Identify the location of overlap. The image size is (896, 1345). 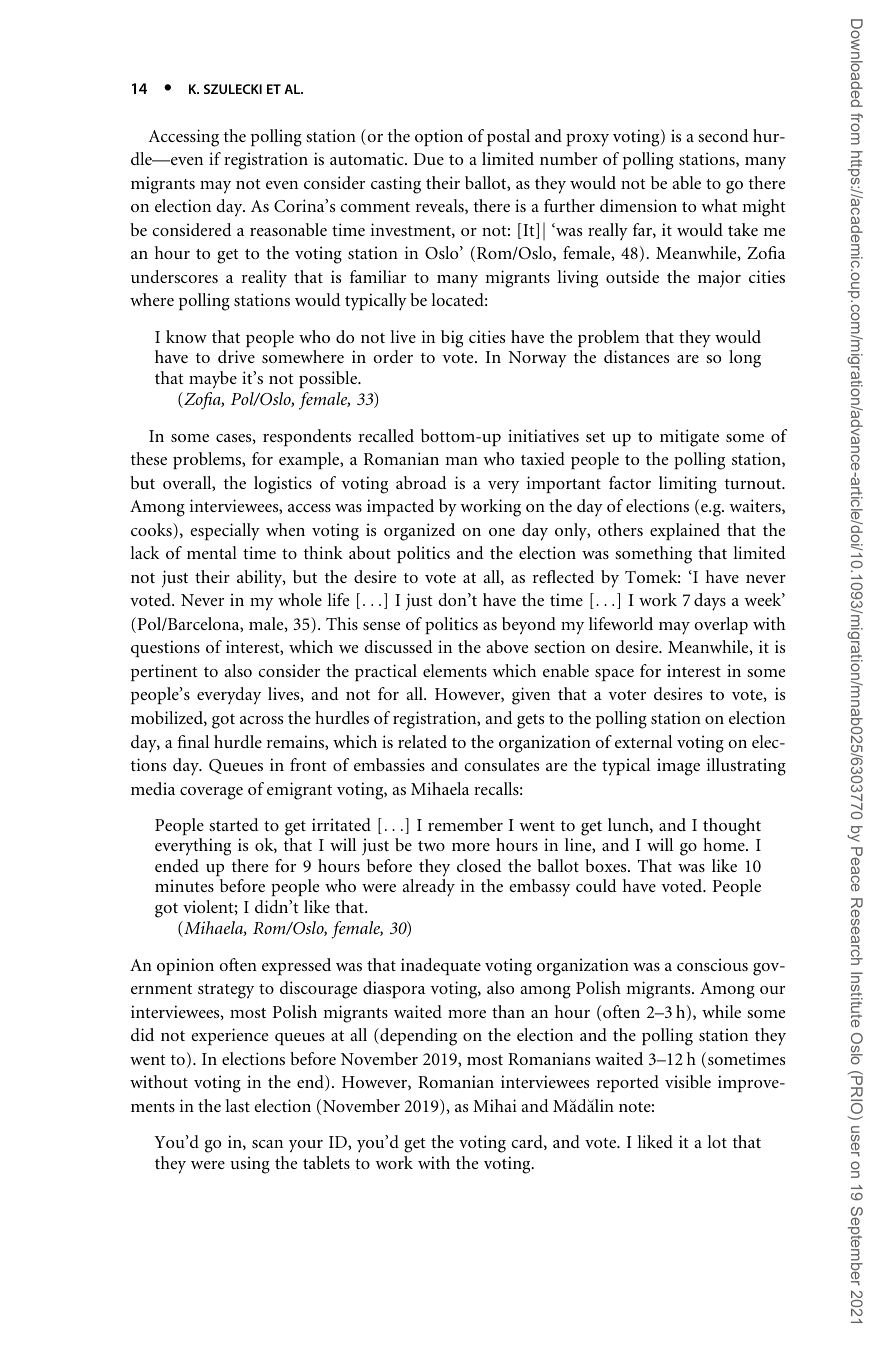
(721, 625).
